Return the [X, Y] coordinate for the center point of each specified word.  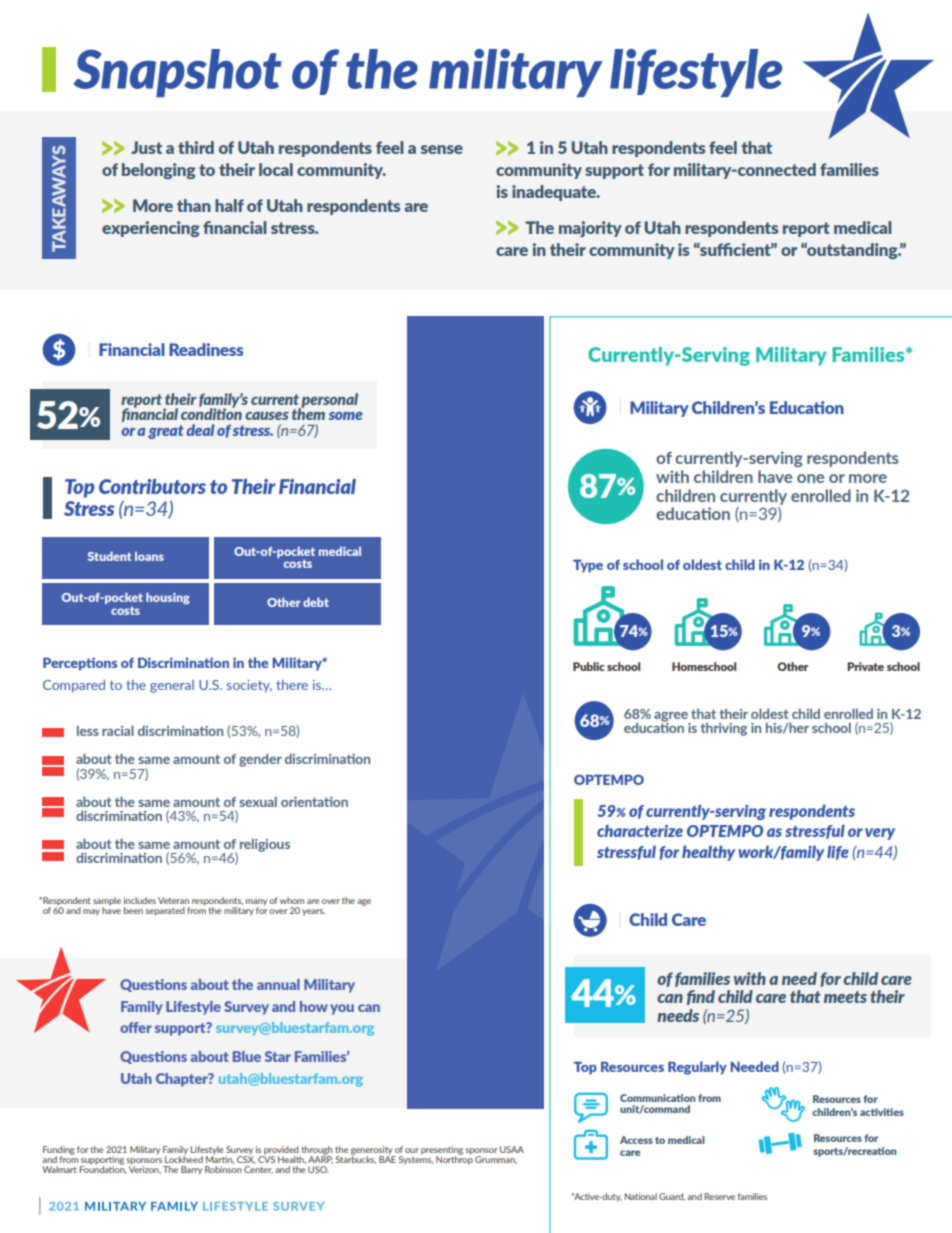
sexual [258, 801]
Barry [191, 1170]
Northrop [454, 1159]
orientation [314, 802]
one [811, 478]
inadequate [555, 193]
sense [442, 149]
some [346, 416]
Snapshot [178, 73]
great [166, 432]
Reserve [719, 1196]
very [880, 834]
